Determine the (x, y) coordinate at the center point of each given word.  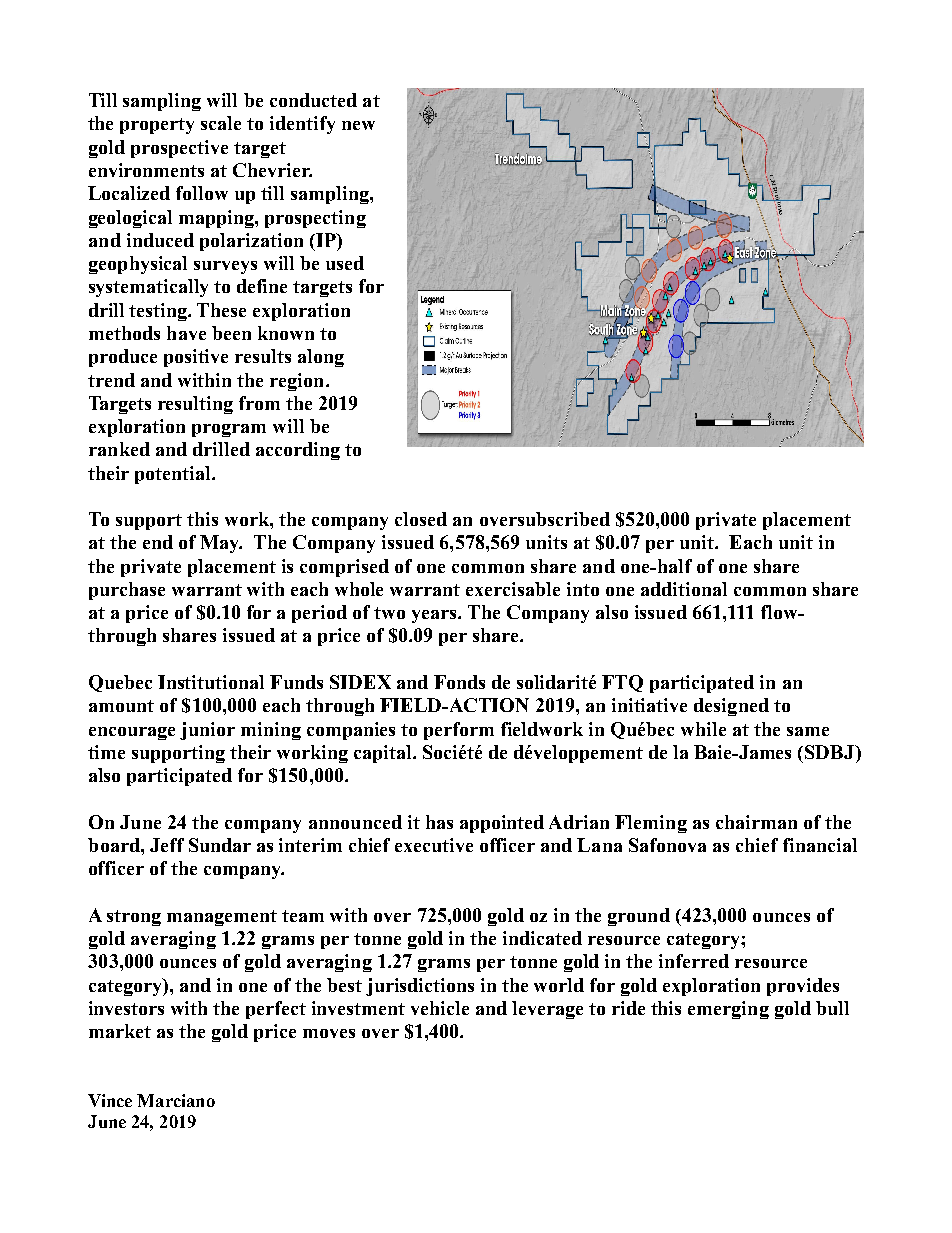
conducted (313, 100)
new (358, 125)
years (435, 616)
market (120, 1031)
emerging (728, 1010)
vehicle (440, 1008)
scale (221, 123)
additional (684, 589)
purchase (127, 591)
